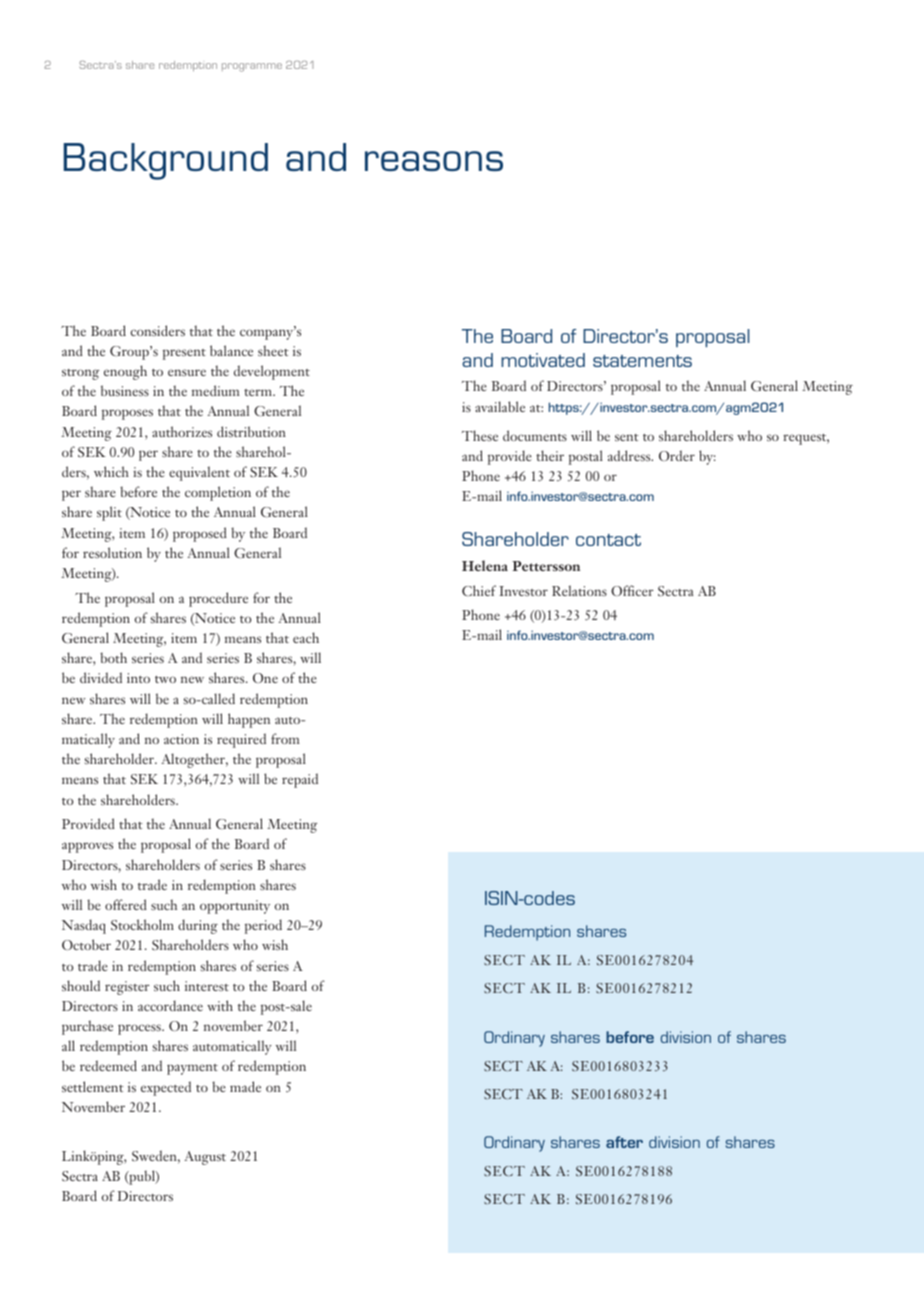 This screenshot has height=1308, width=924. I want to click on each, so click(306, 637).
